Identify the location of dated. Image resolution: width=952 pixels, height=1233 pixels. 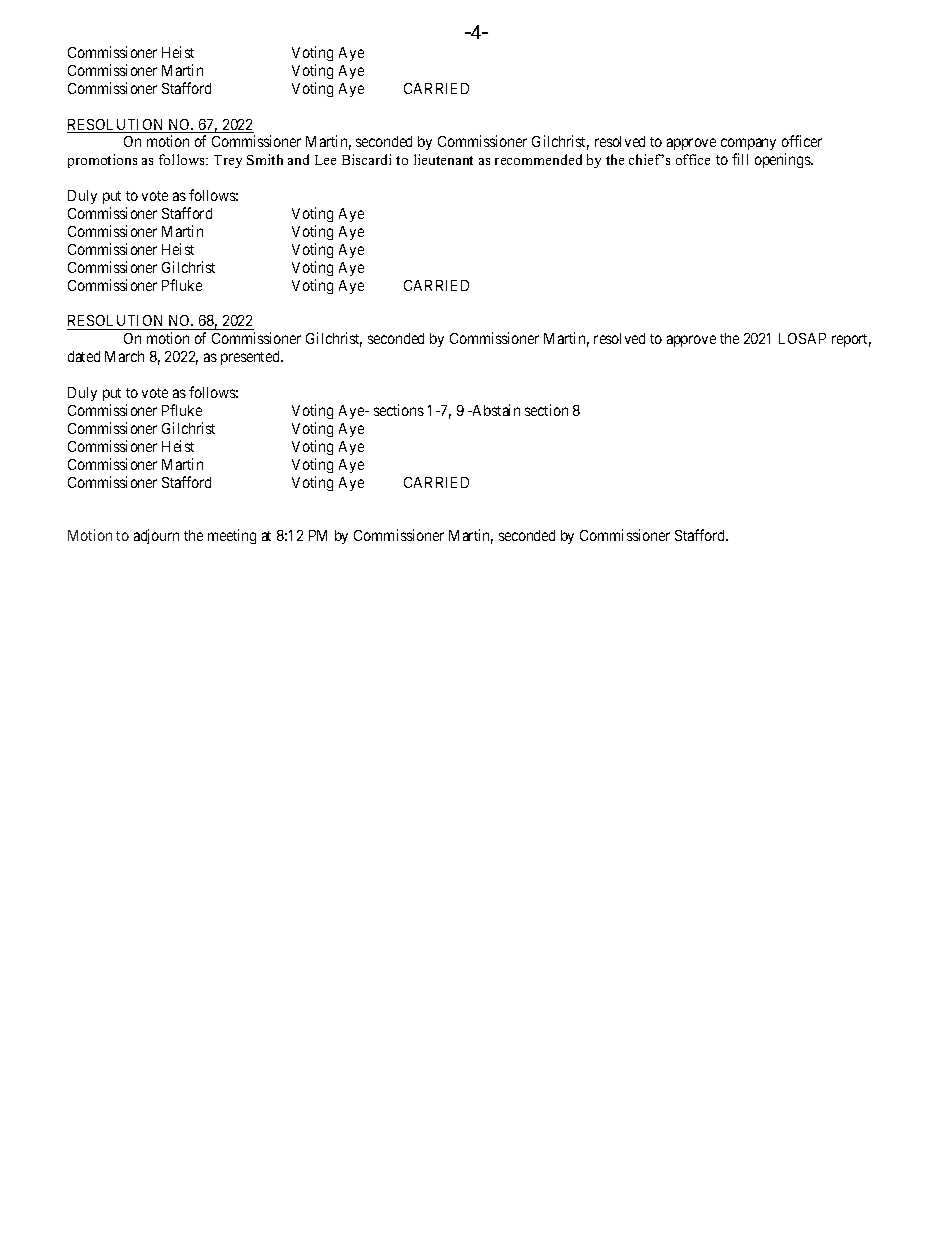
(84, 356).
